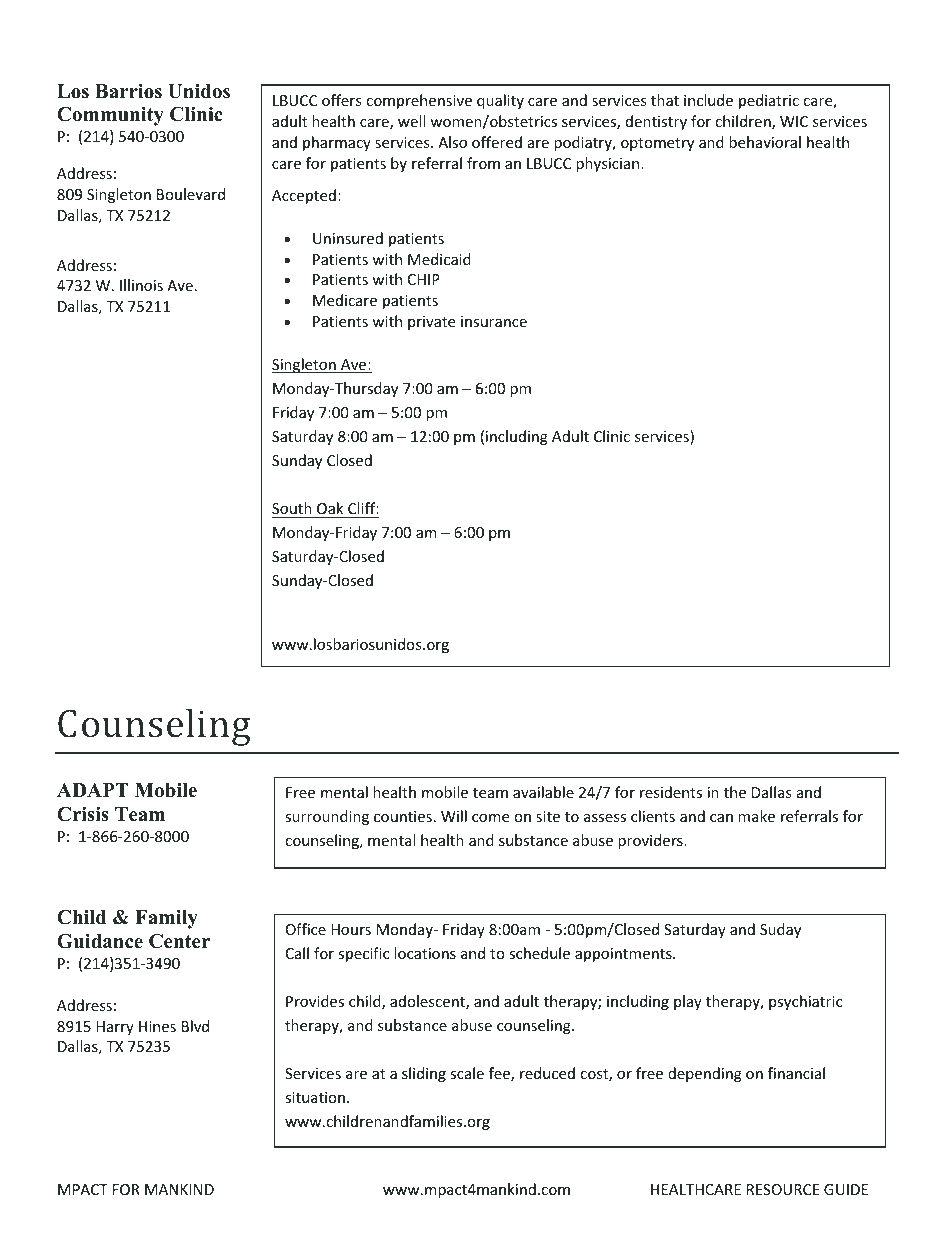 The height and width of the screenshot is (1233, 952). I want to click on ADAPT, so click(92, 790).
